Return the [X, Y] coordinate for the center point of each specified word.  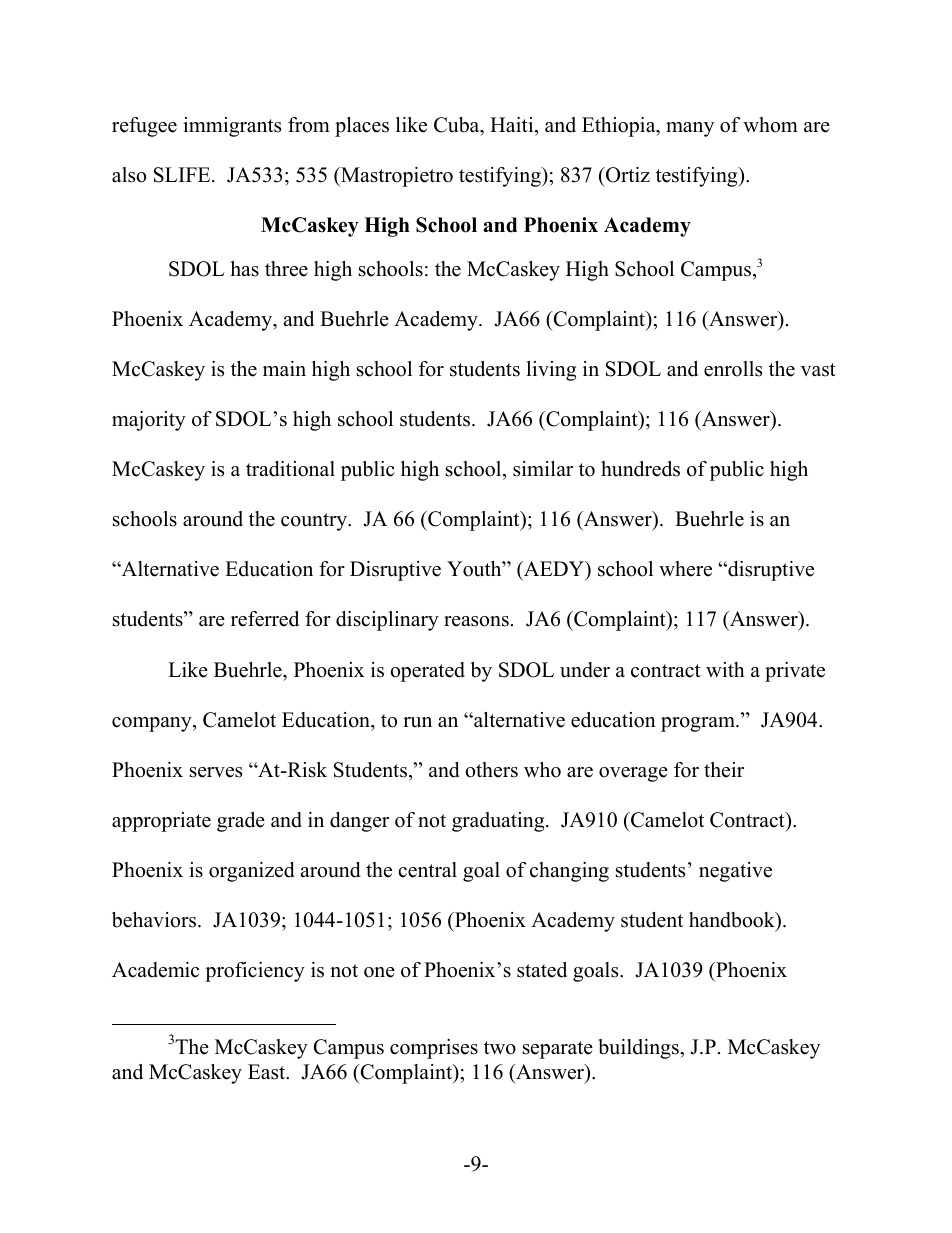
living [551, 371]
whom [770, 125]
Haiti [513, 124]
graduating [499, 822]
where [685, 569]
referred [265, 619]
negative [735, 872]
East [268, 1072]
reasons [476, 621]
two [500, 1048]
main [284, 368]
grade [241, 822]
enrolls [733, 369]
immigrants [232, 127]
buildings [639, 1049]
